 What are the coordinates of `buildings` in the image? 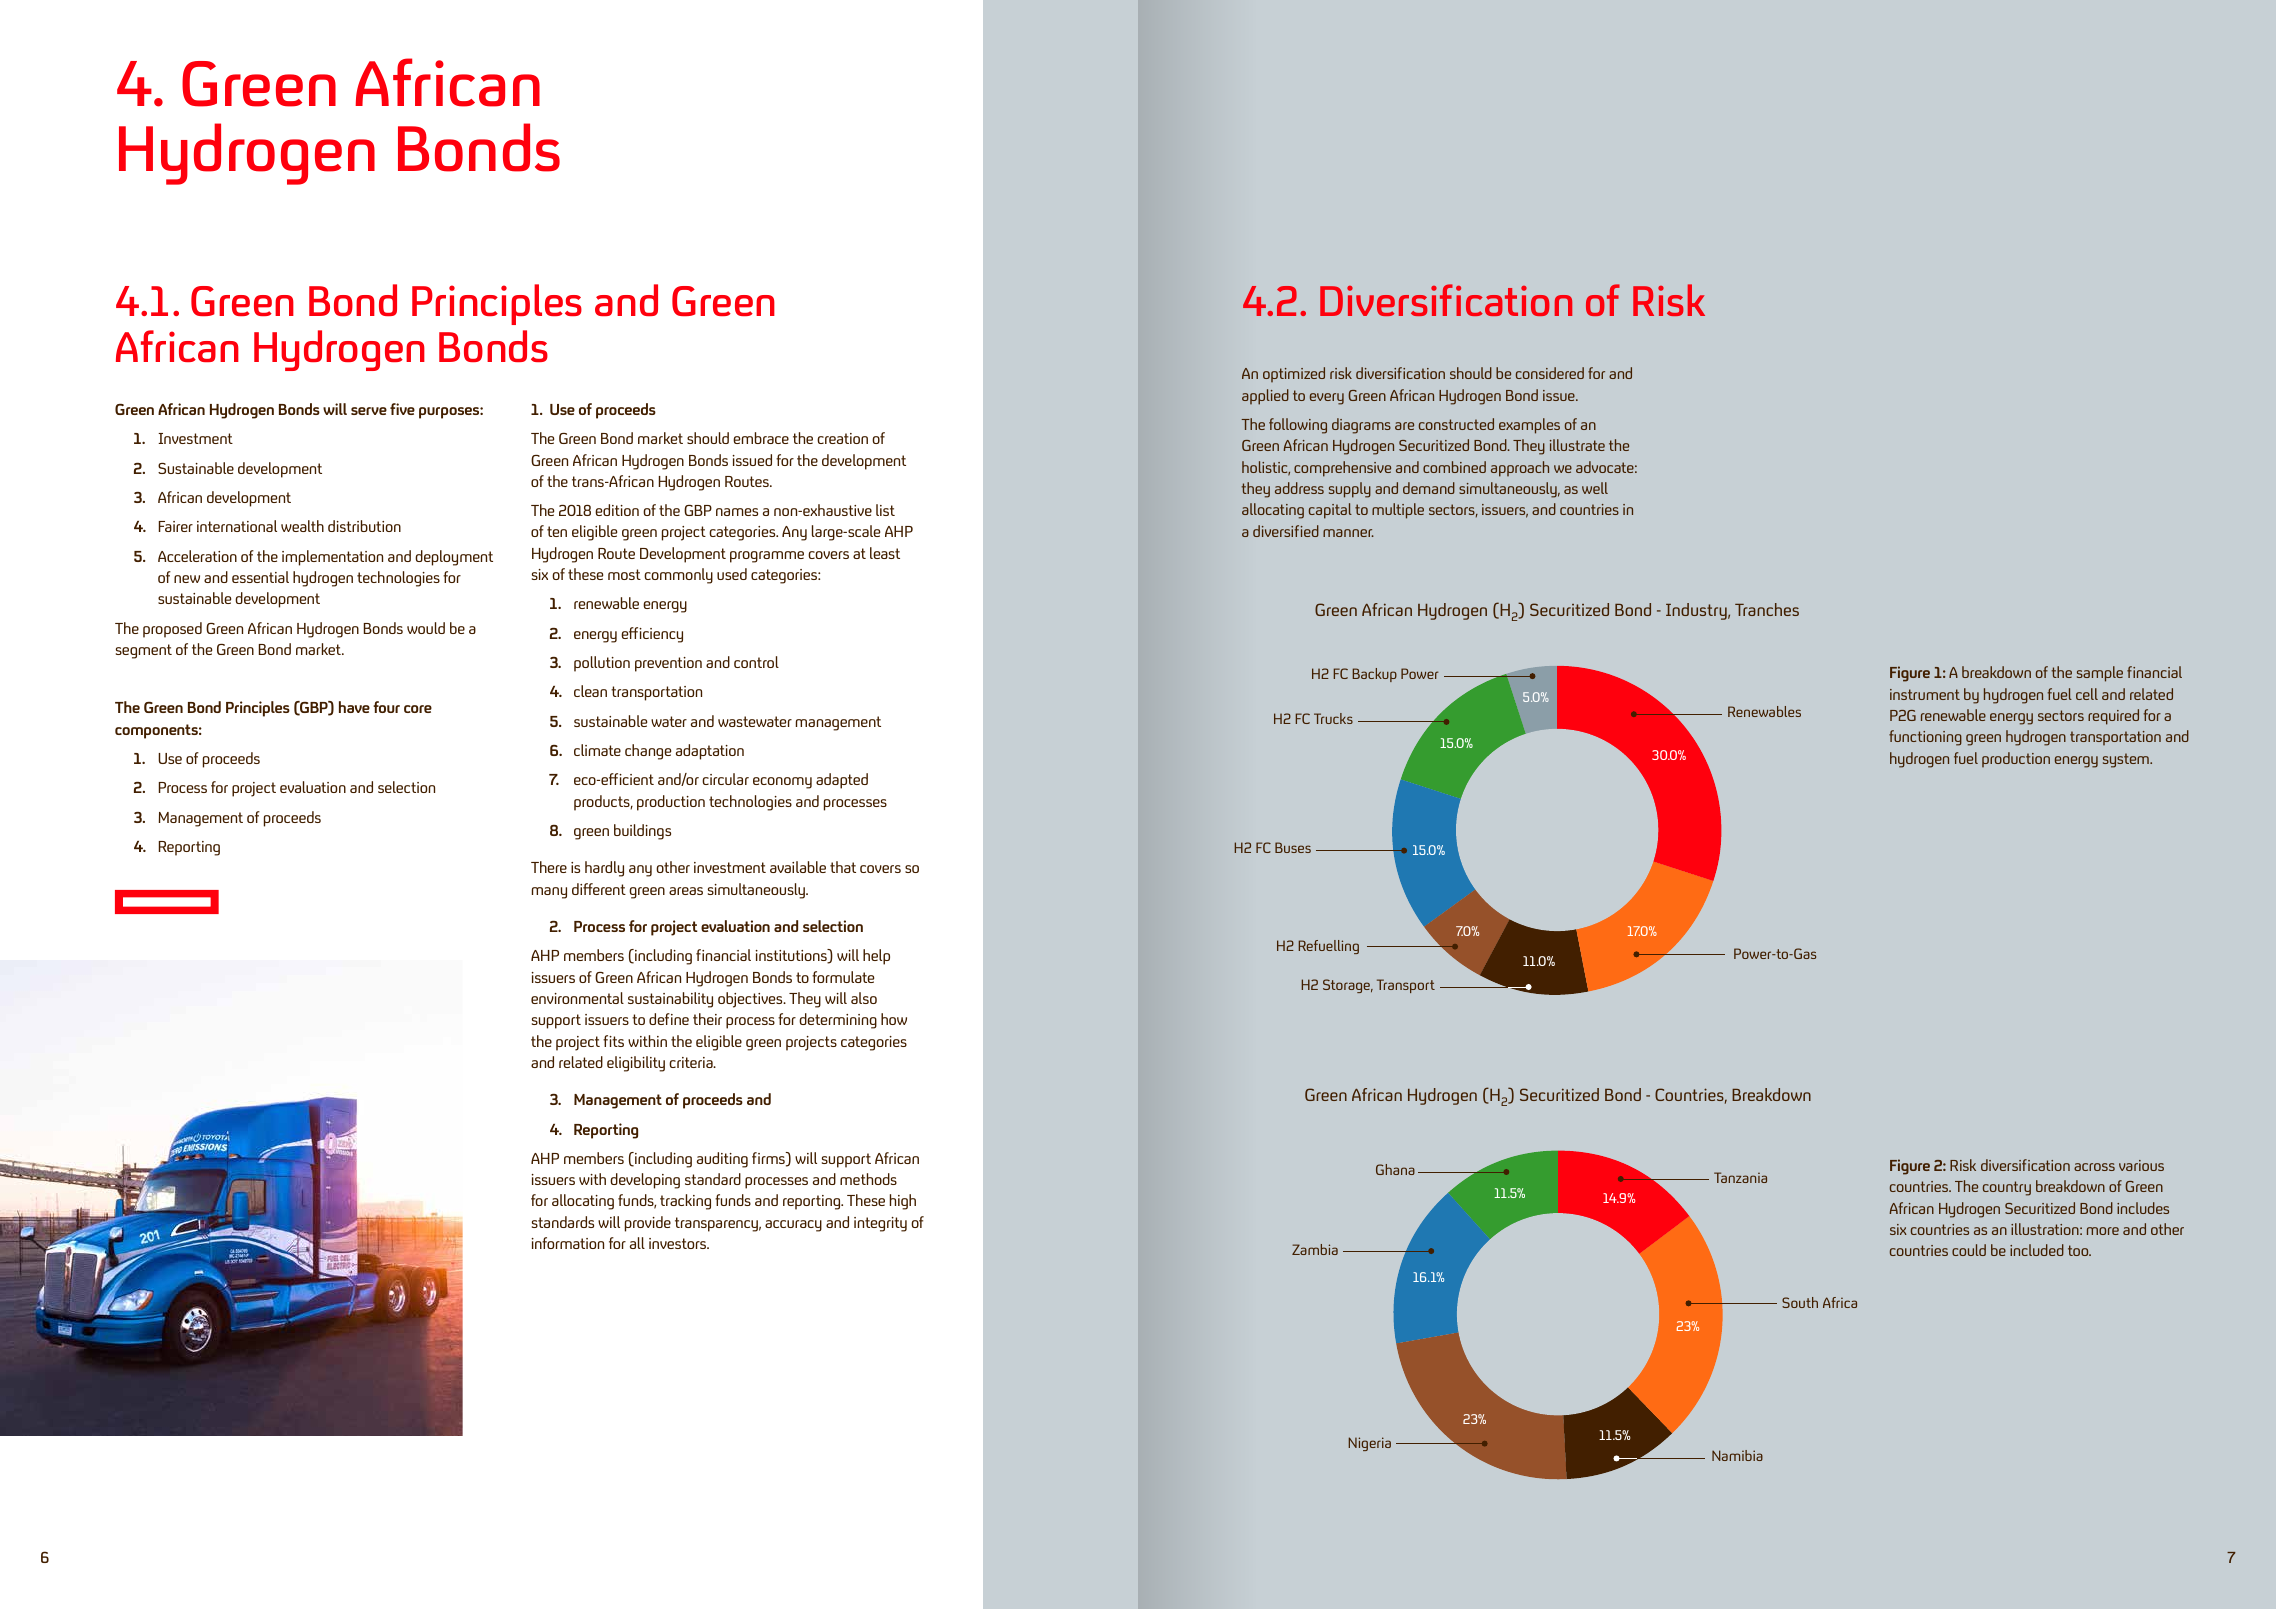 It's located at (642, 832).
